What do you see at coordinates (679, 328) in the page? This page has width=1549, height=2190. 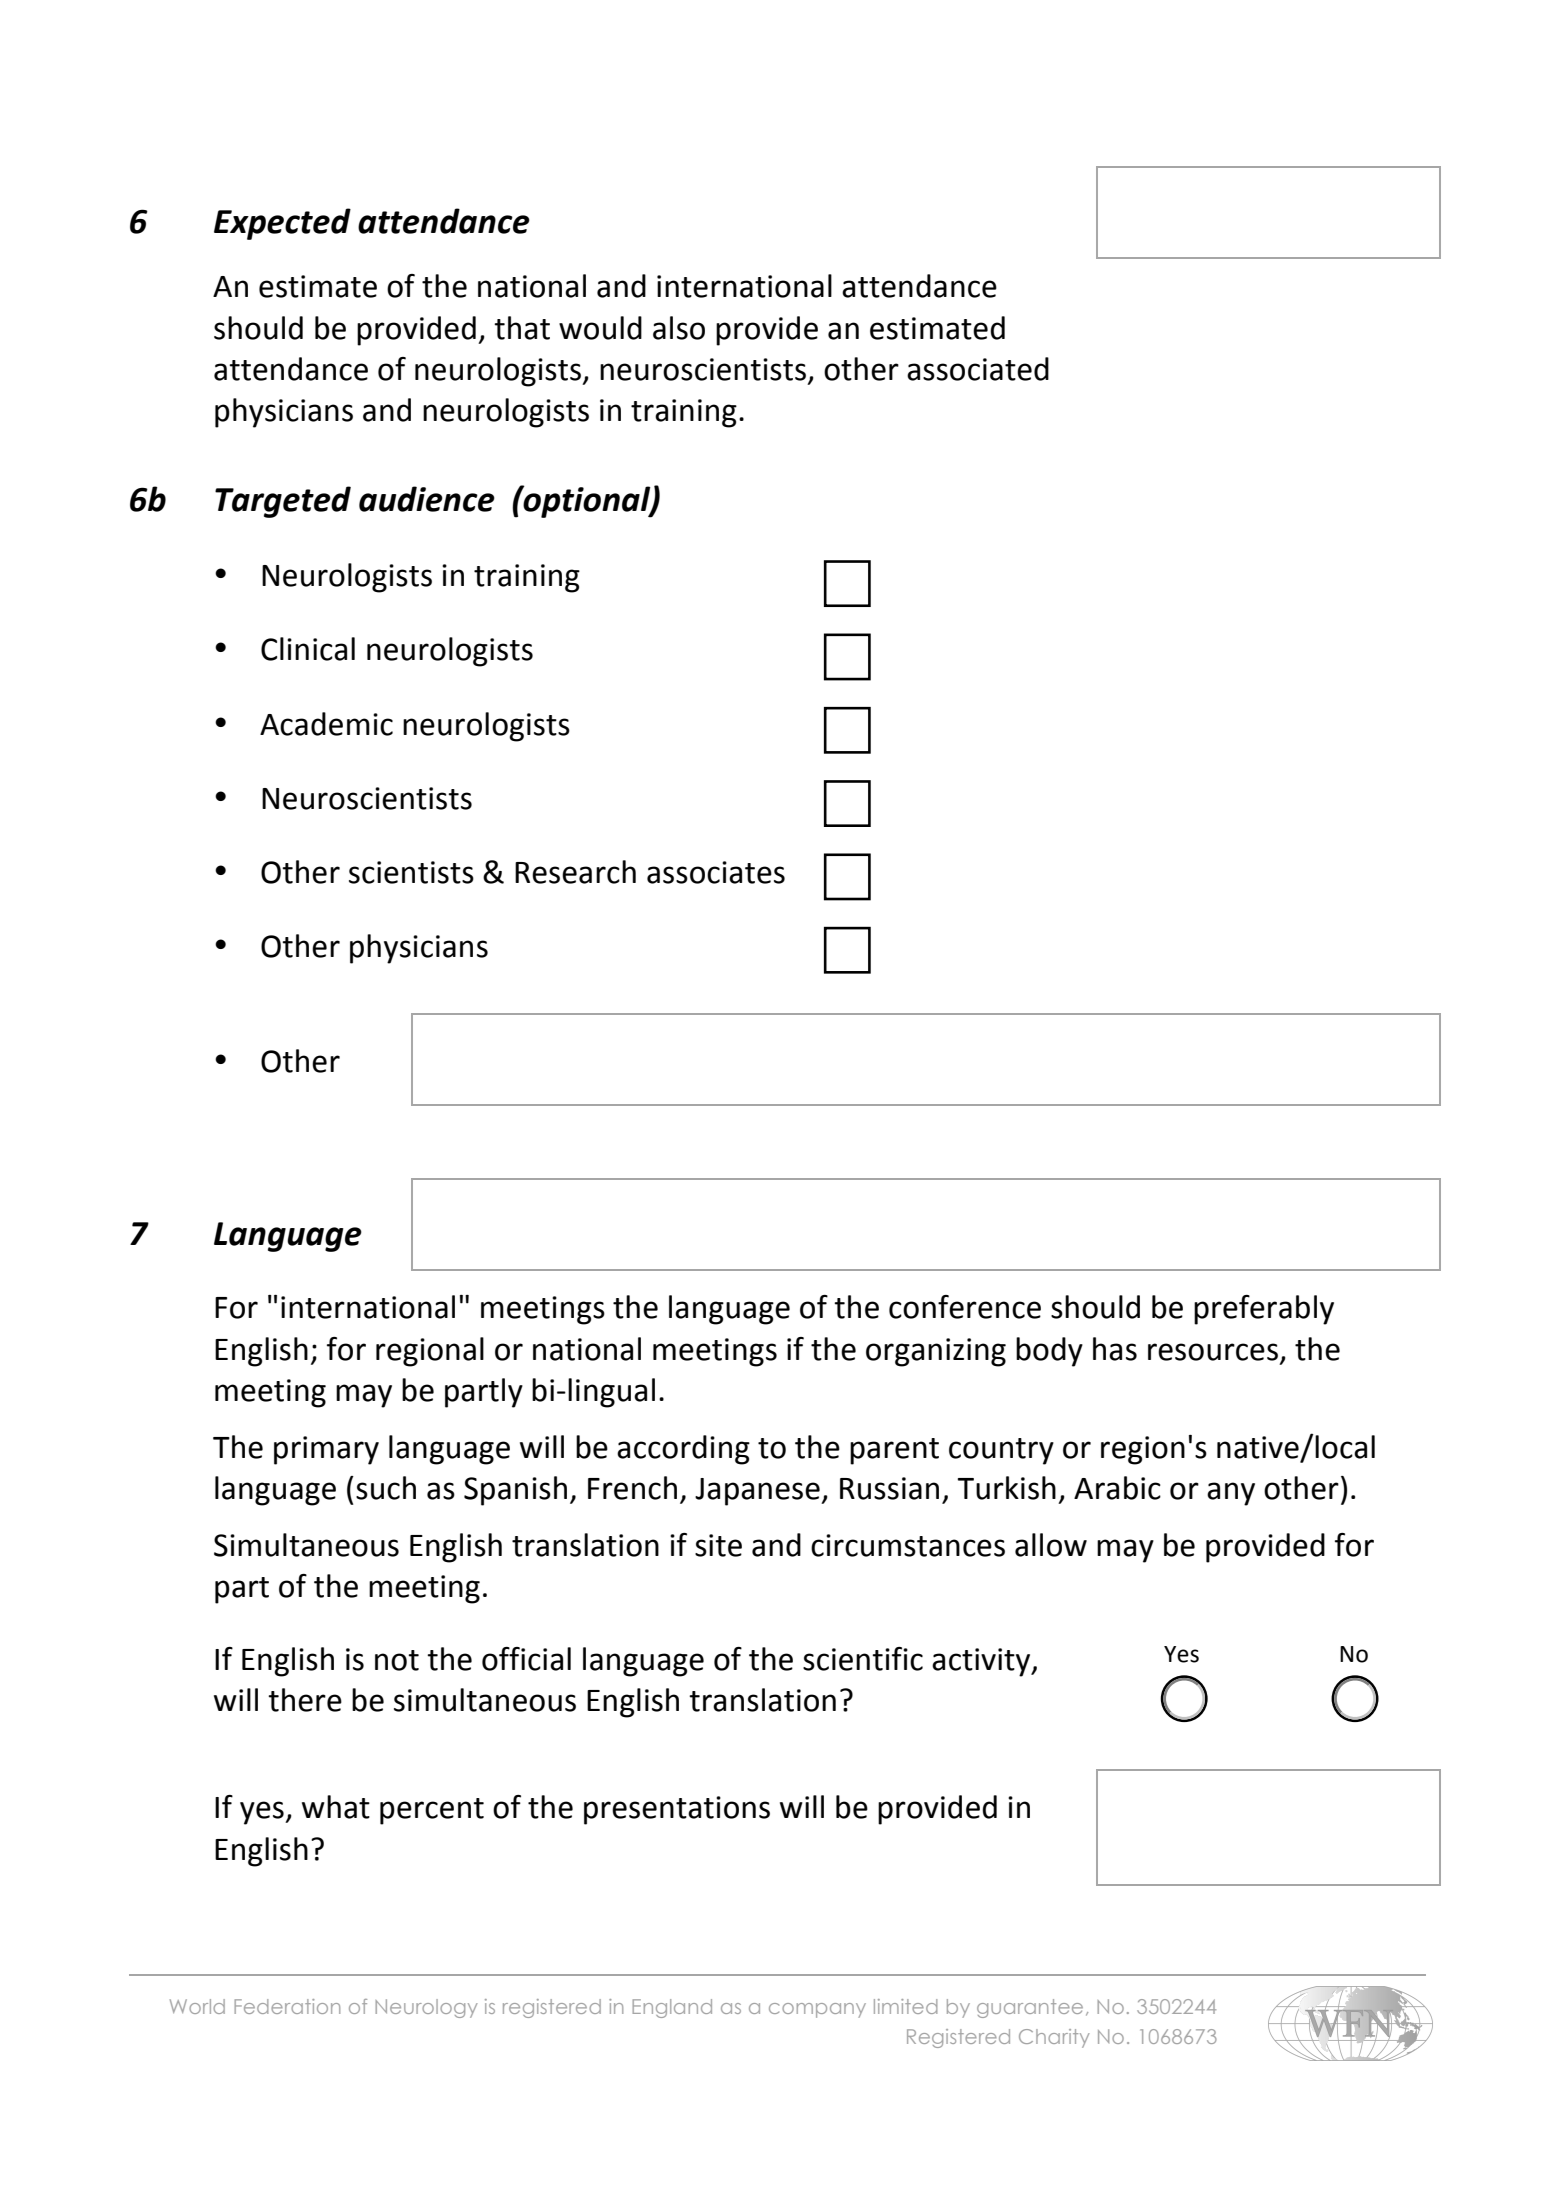 I see `also` at bounding box center [679, 328].
